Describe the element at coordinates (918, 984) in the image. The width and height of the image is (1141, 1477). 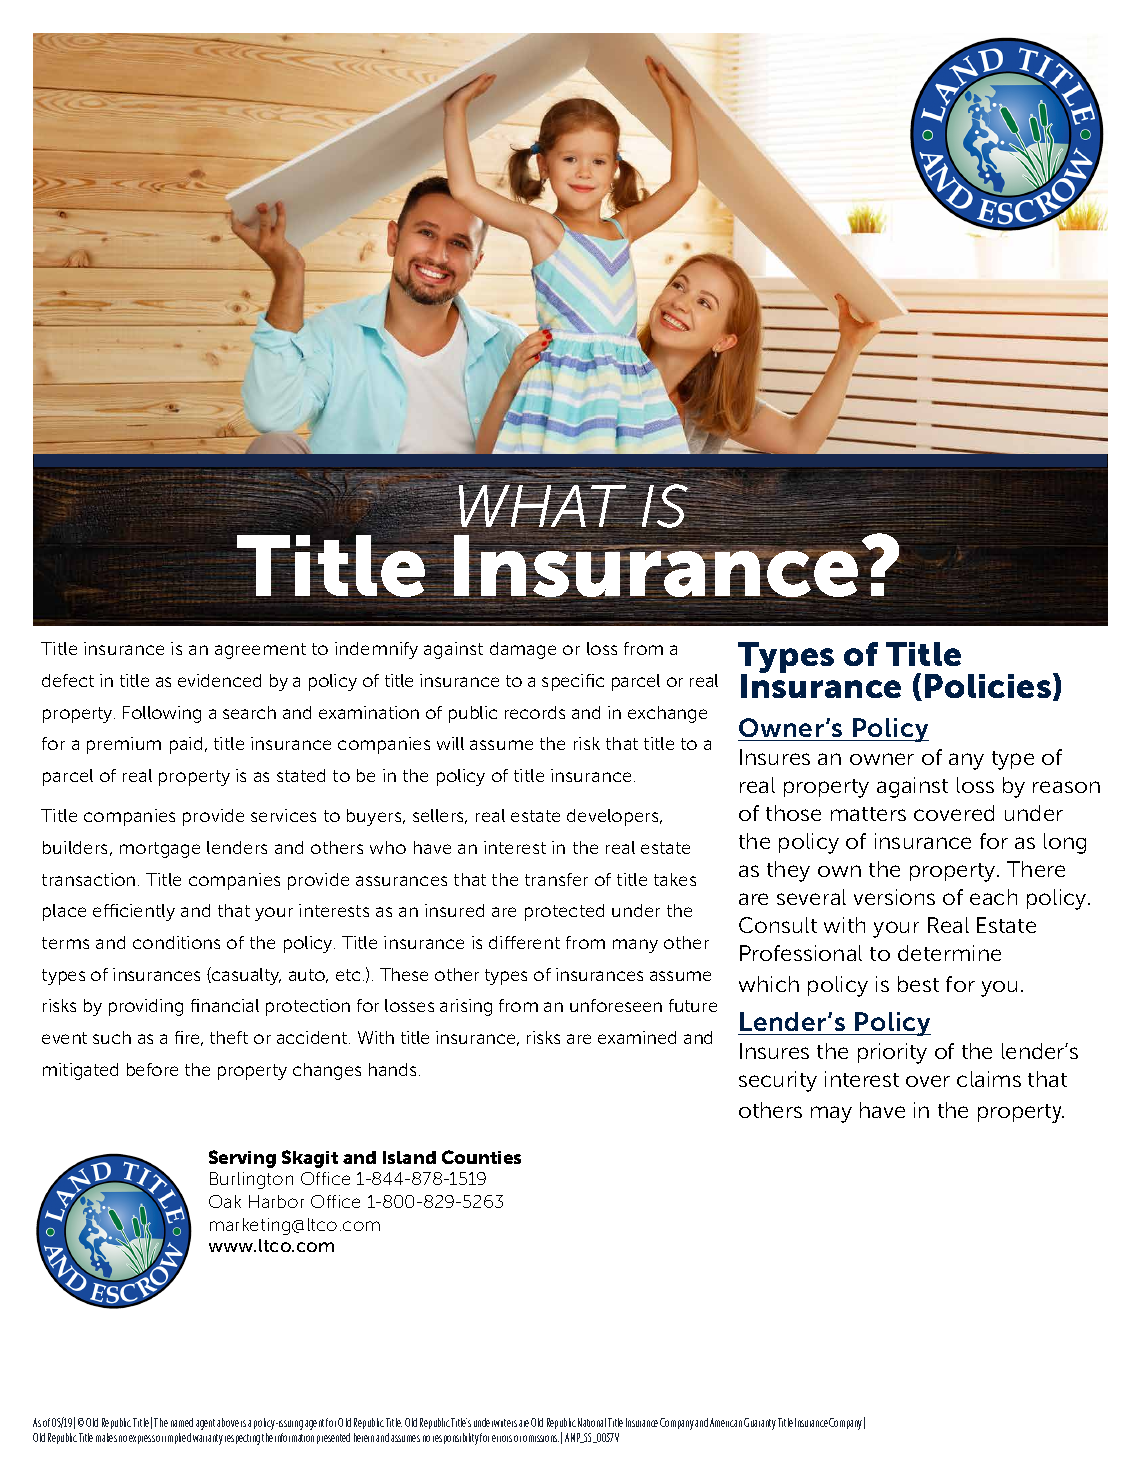
I see `best` at that location.
